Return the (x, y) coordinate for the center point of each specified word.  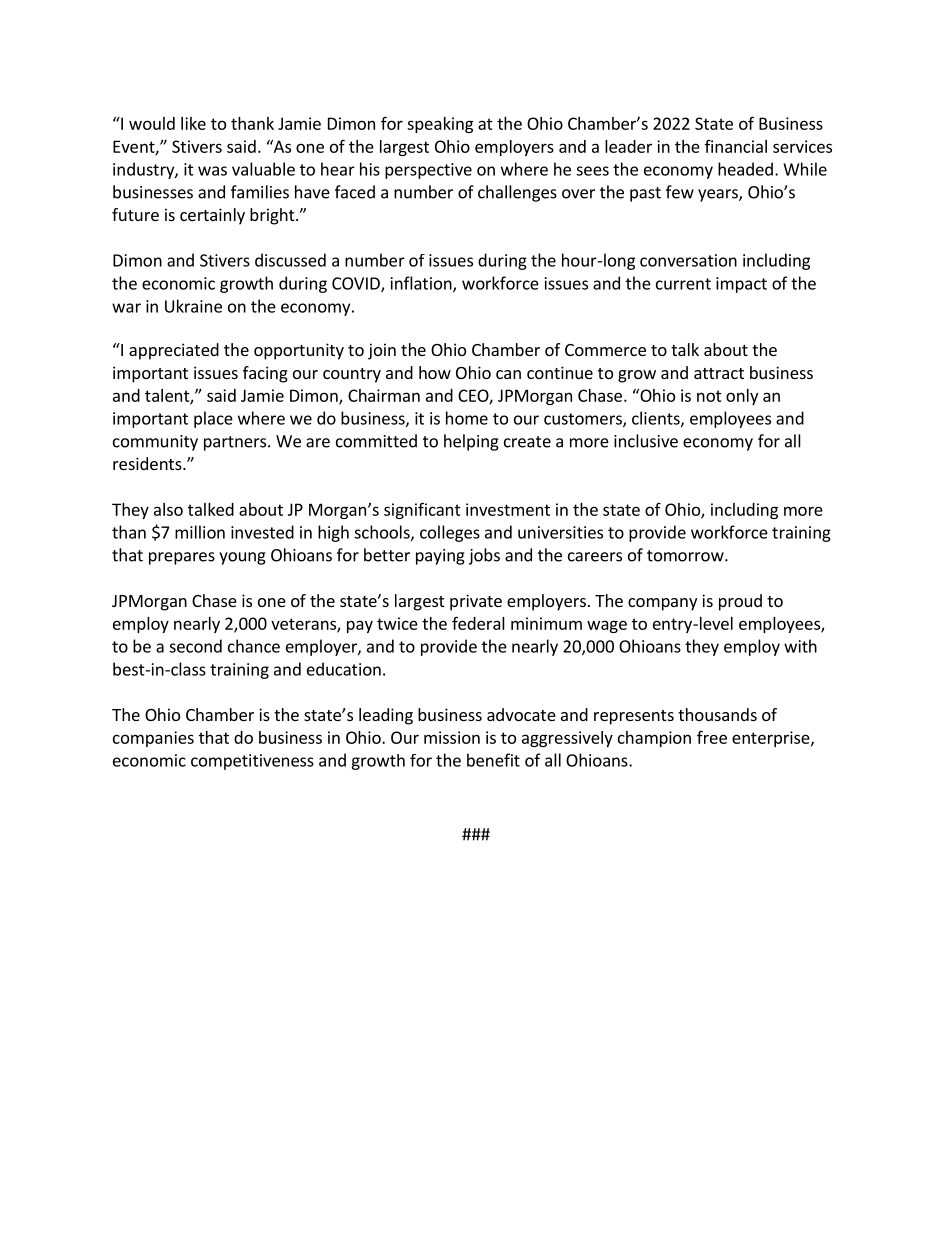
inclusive (646, 441)
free (712, 737)
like (193, 123)
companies (153, 739)
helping (471, 442)
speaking (440, 125)
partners (236, 443)
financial (736, 146)
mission (452, 737)
